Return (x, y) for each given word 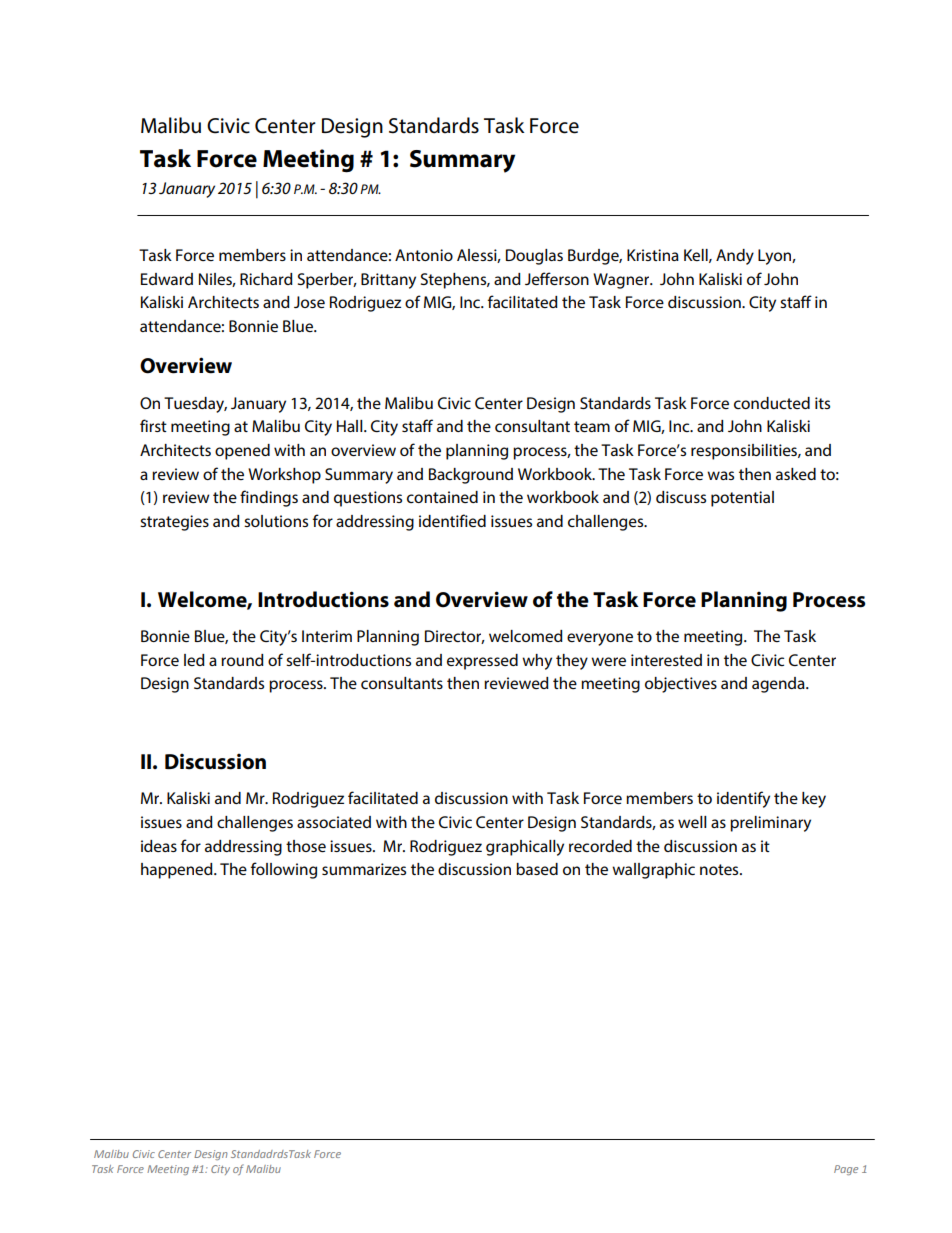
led (194, 660)
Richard (266, 279)
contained (442, 497)
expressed (482, 662)
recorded (600, 846)
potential (742, 499)
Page (846, 1170)
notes (720, 869)
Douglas (534, 257)
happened (178, 871)
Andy (735, 257)
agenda (779, 685)
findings (269, 498)
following (284, 870)
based (537, 869)
